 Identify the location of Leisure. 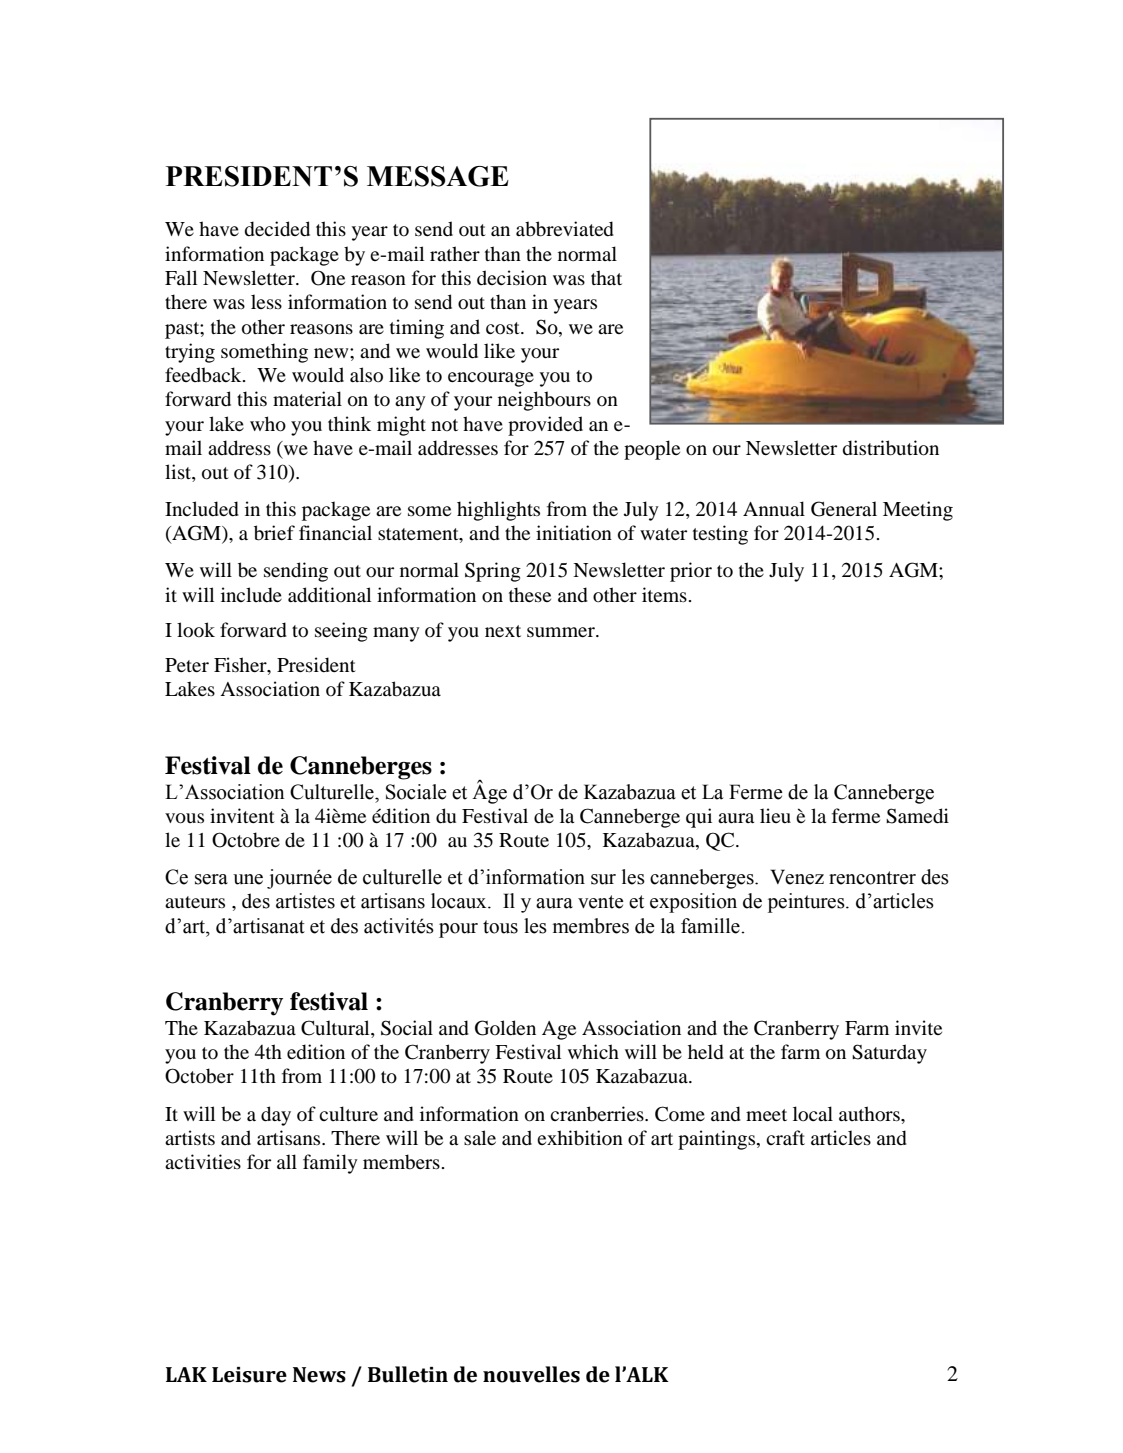
(249, 1375).
